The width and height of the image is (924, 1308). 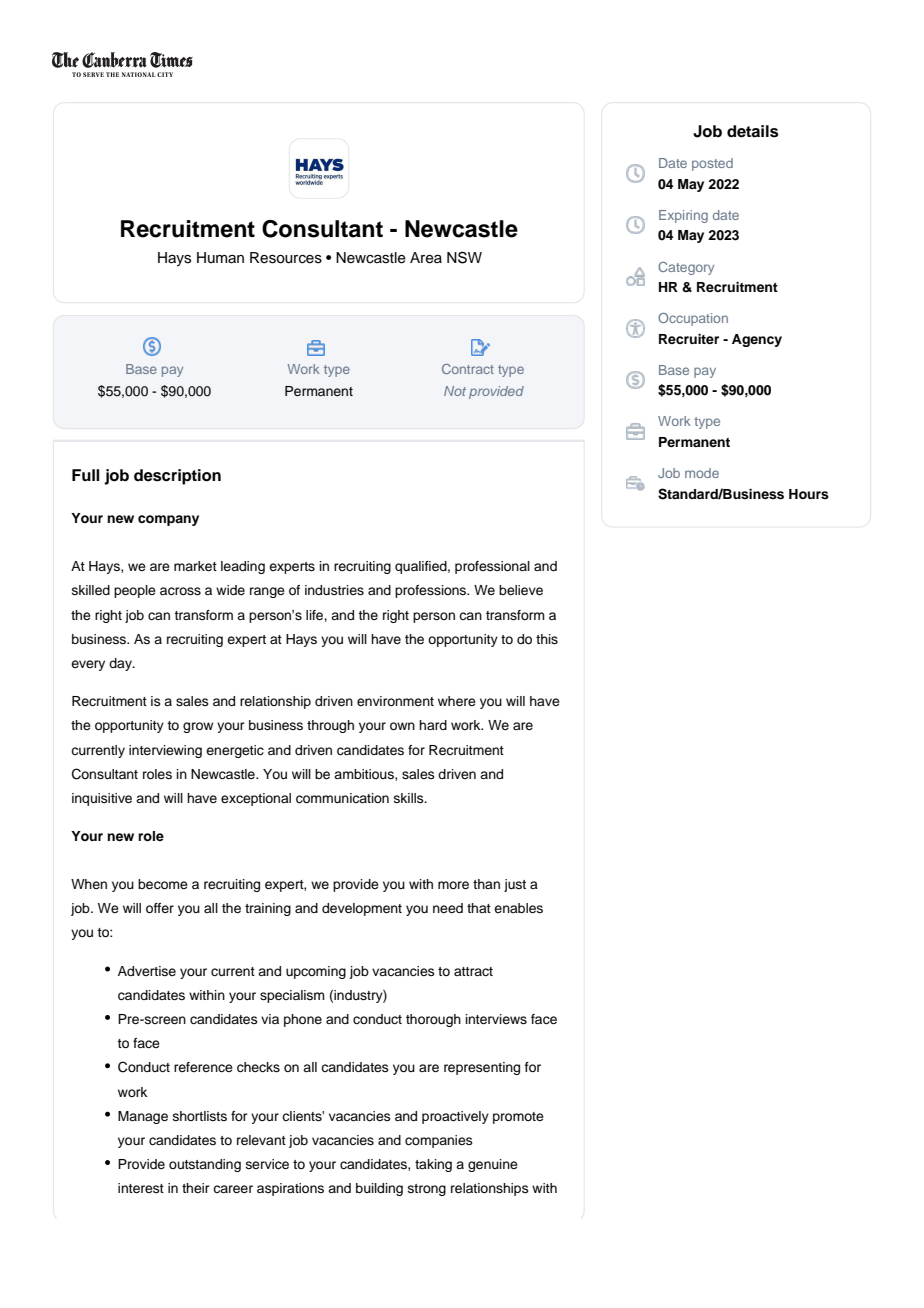 What do you see at coordinates (473, 971) in the image?
I see `attract` at bounding box center [473, 971].
